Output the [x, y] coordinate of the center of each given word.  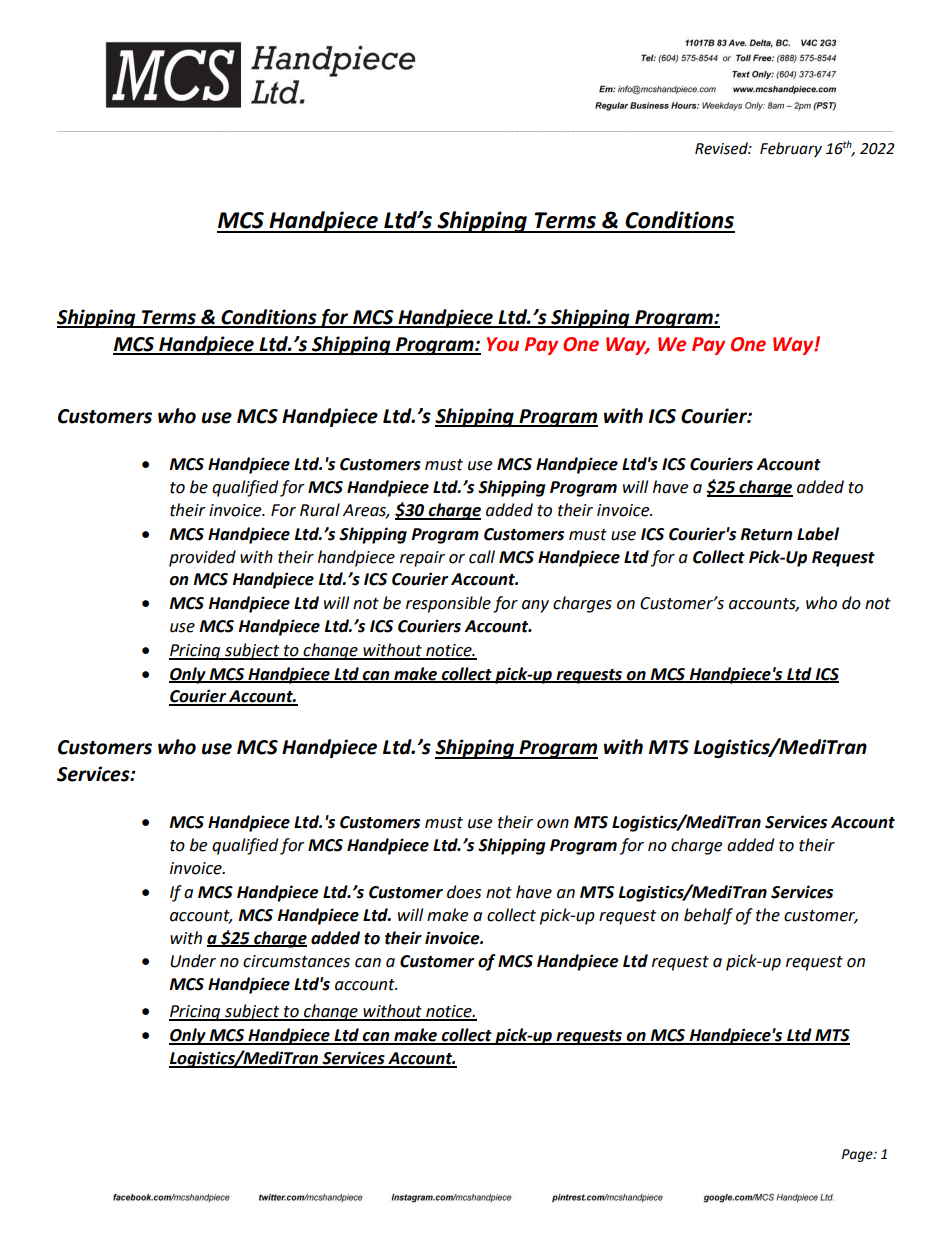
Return [766, 534]
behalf [708, 916]
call [482, 557]
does [464, 892]
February [791, 149]
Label [818, 534]
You [503, 344]
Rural [320, 510]
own [553, 824]
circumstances [296, 961]
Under [193, 961]
